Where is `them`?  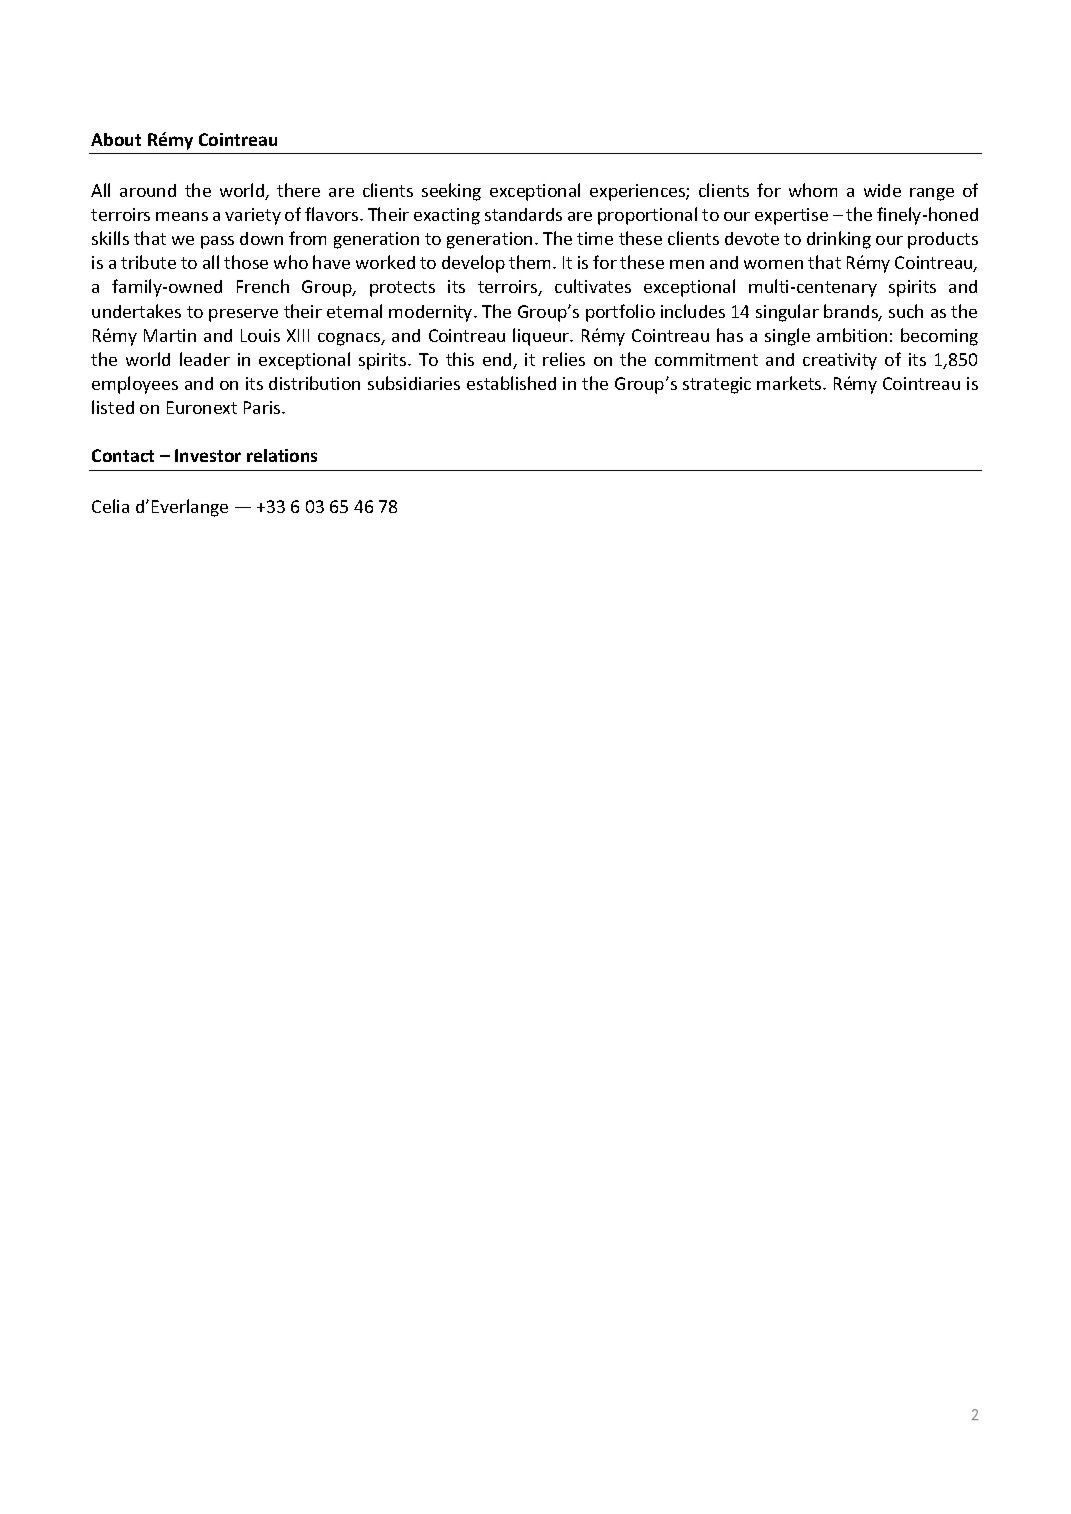
them is located at coordinates (531, 262).
